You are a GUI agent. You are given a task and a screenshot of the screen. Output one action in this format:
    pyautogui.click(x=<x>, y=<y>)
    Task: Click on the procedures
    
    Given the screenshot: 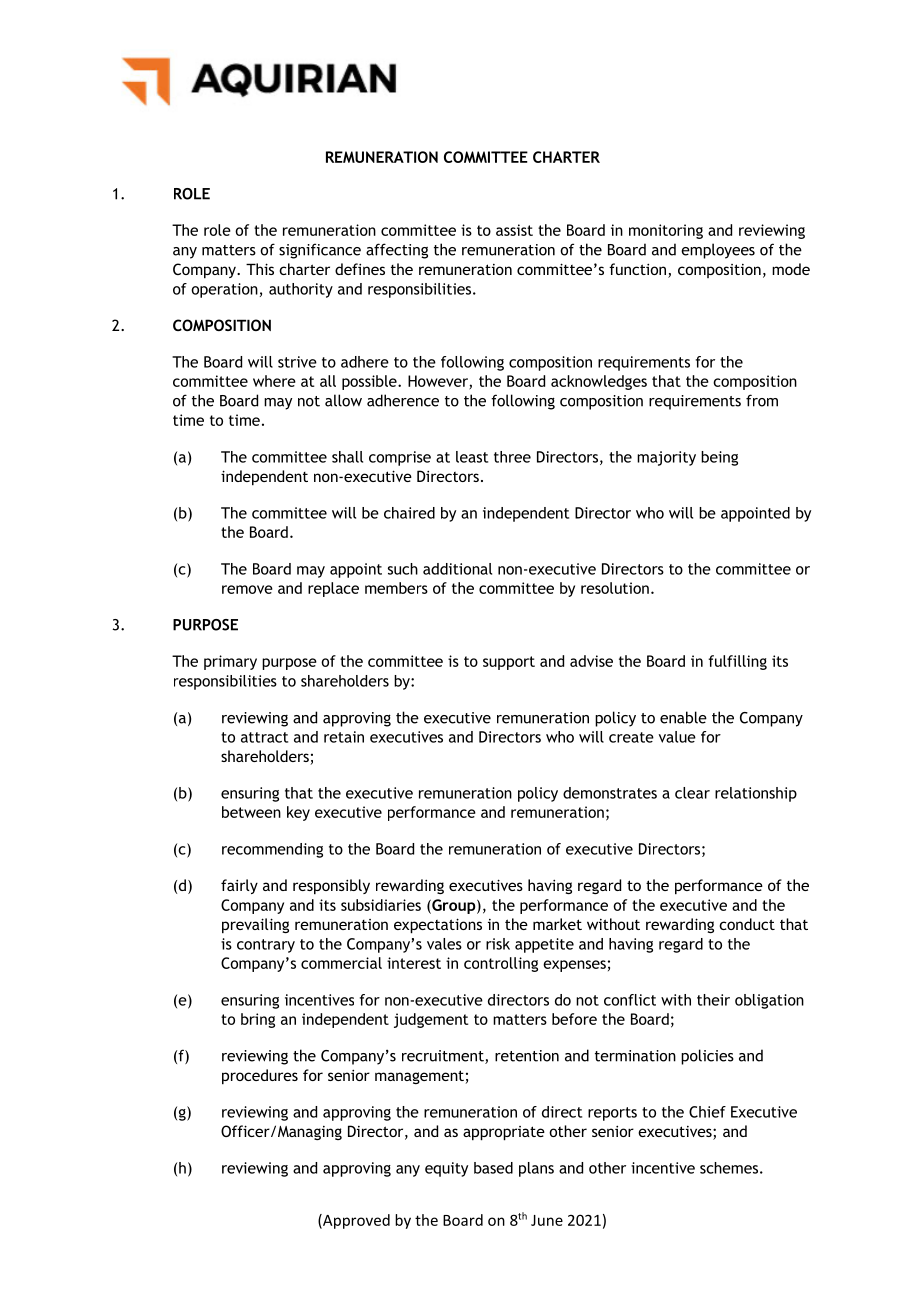 What is the action you would take?
    pyautogui.click(x=260, y=1077)
